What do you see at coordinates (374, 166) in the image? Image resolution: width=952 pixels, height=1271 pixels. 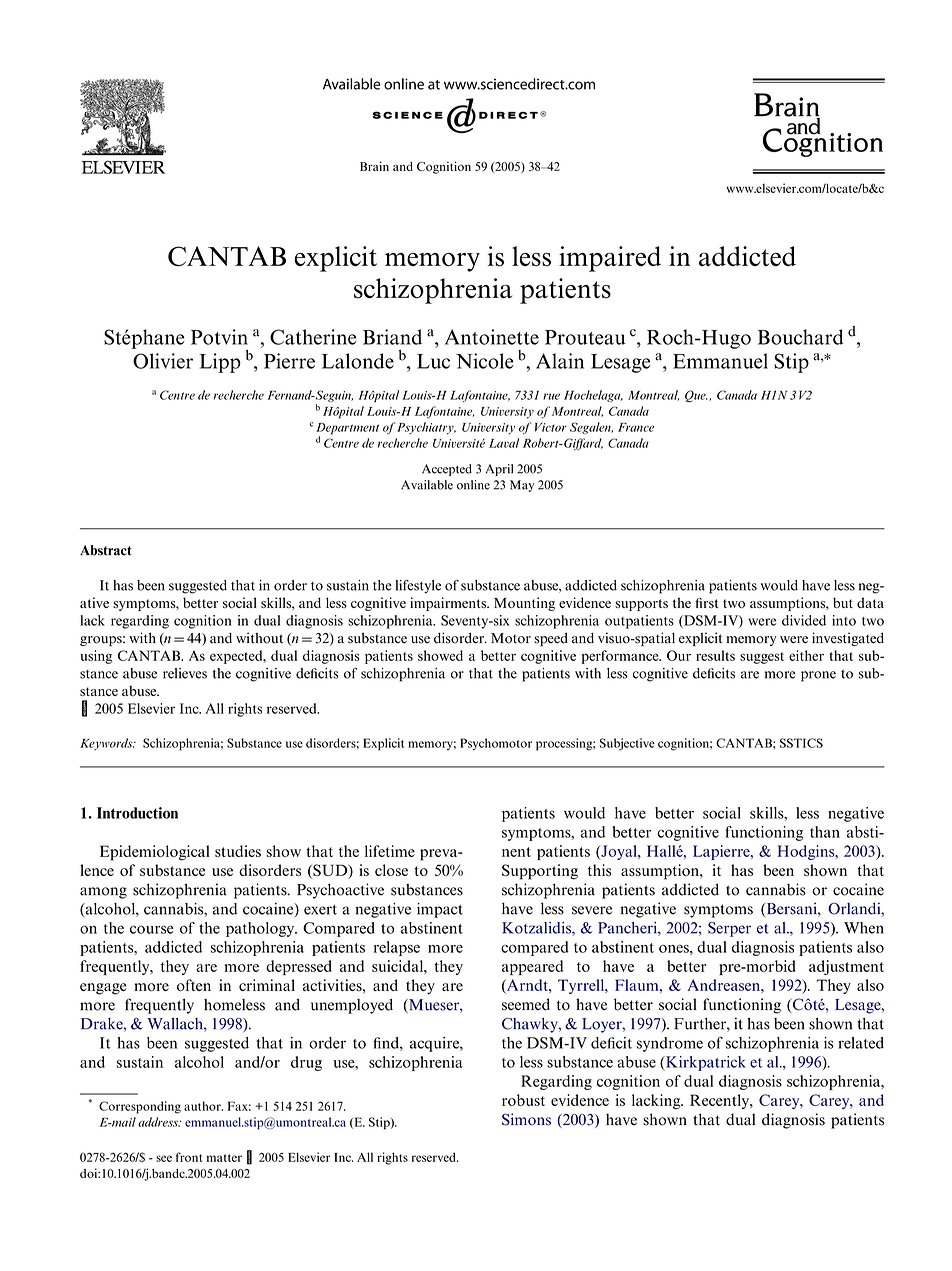 I see `Brain` at bounding box center [374, 166].
